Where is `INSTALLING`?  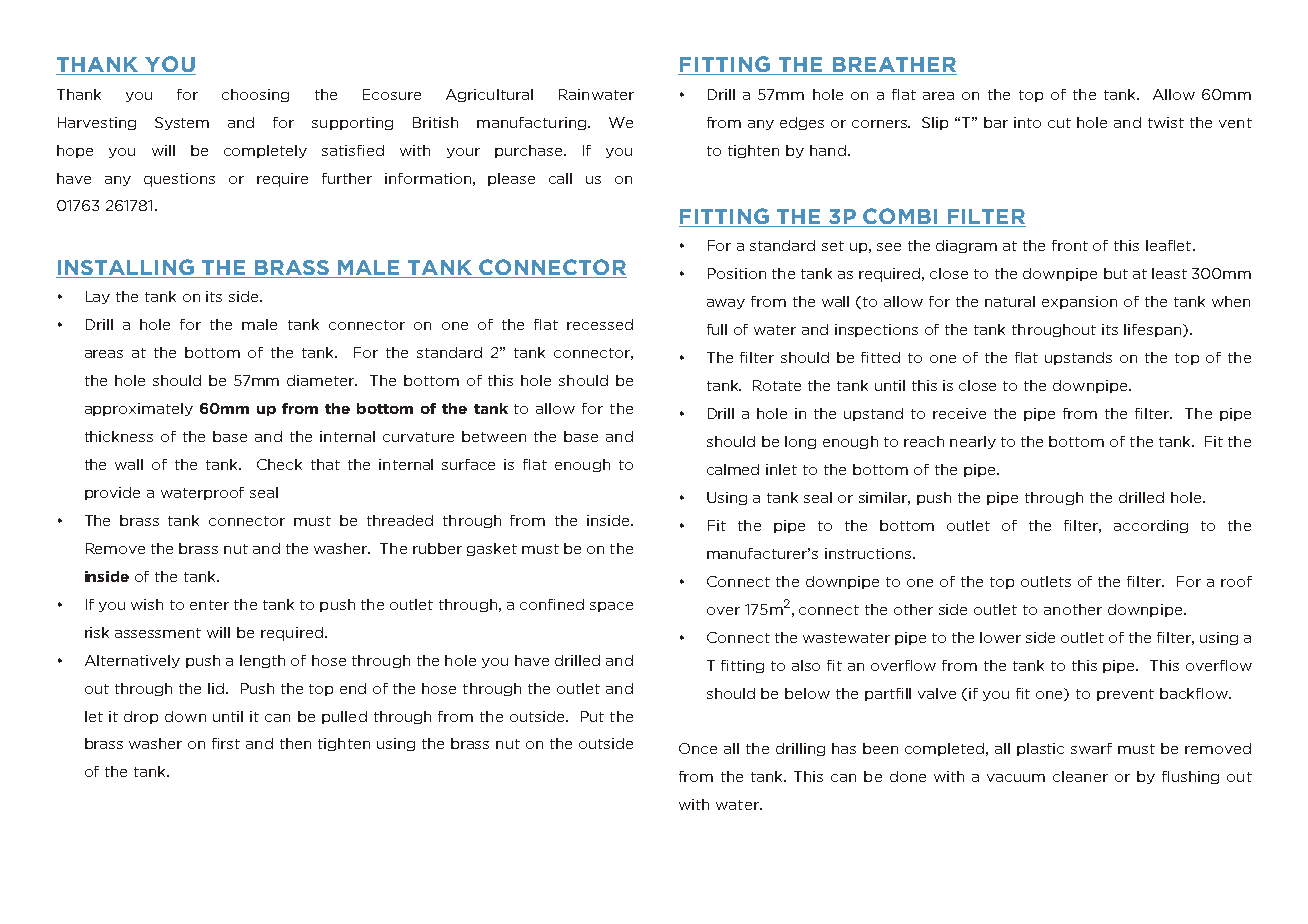
INSTALLING is located at coordinates (126, 267).
